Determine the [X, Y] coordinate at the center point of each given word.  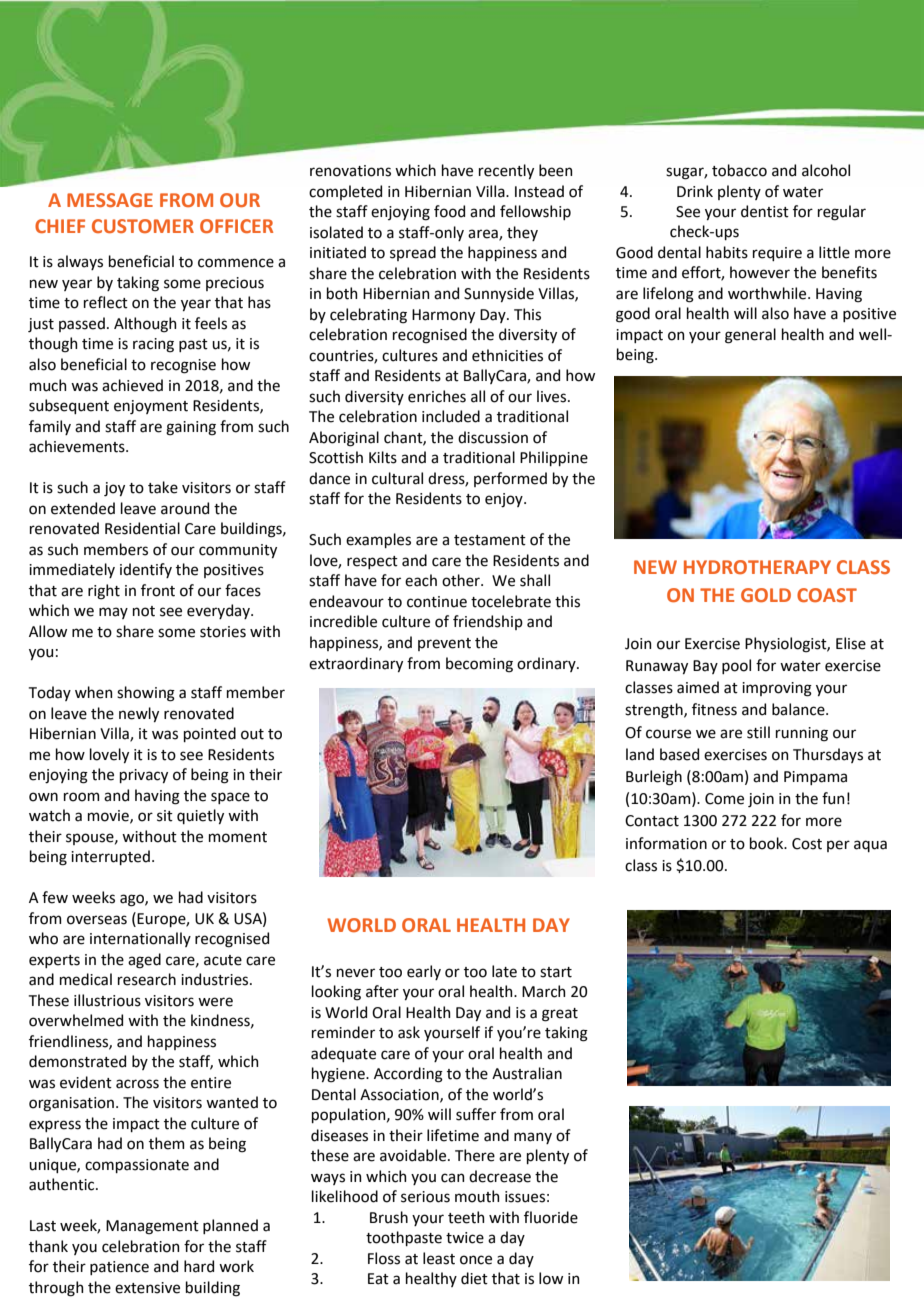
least [439, 1258]
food [449, 211]
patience [119, 1268]
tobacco [739, 170]
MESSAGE [110, 200]
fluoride [551, 1217]
